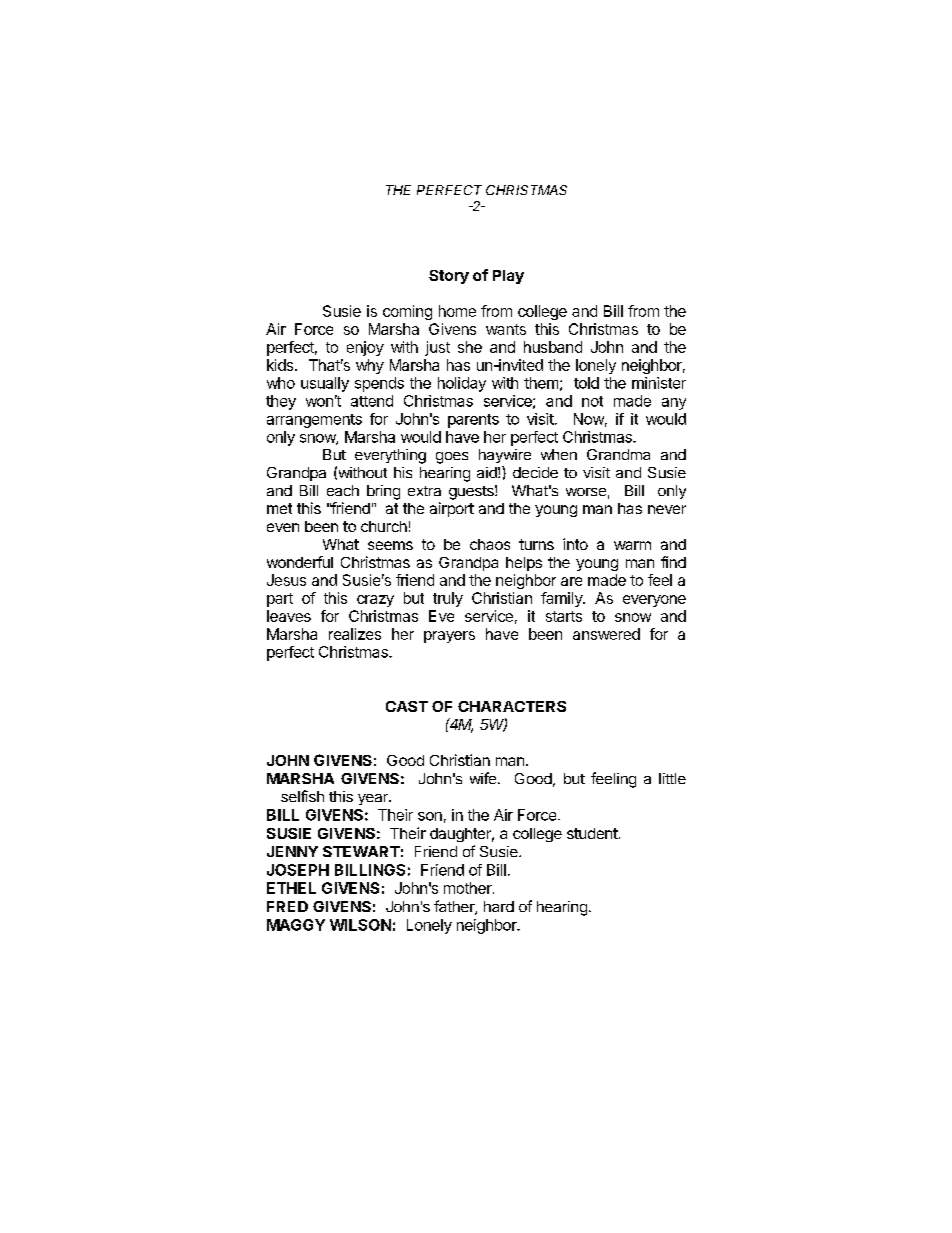 This document has height=1233, width=952. I want to click on husband, so click(553, 347).
